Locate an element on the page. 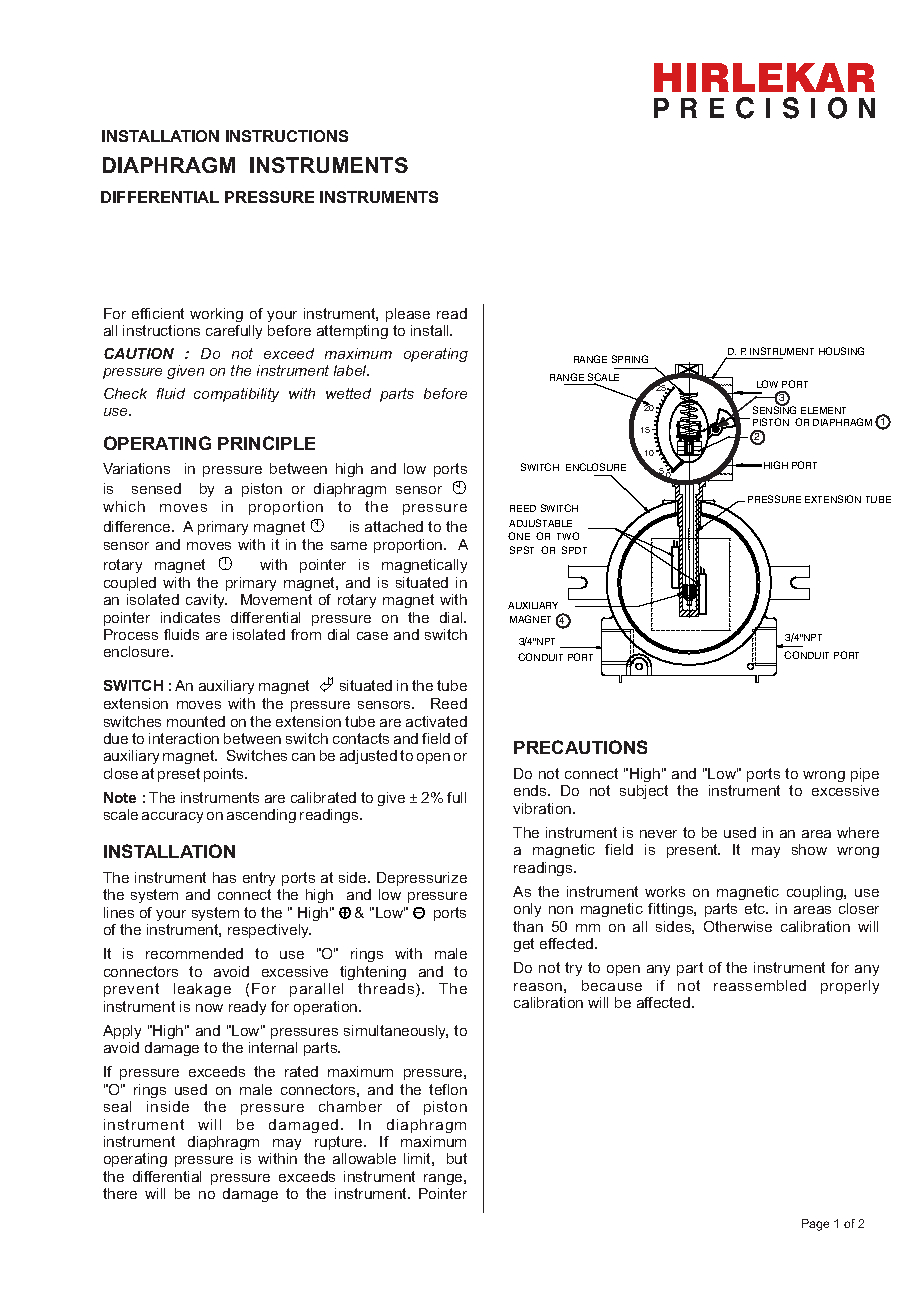 The image size is (924, 1308). there is located at coordinates (120, 1193).
